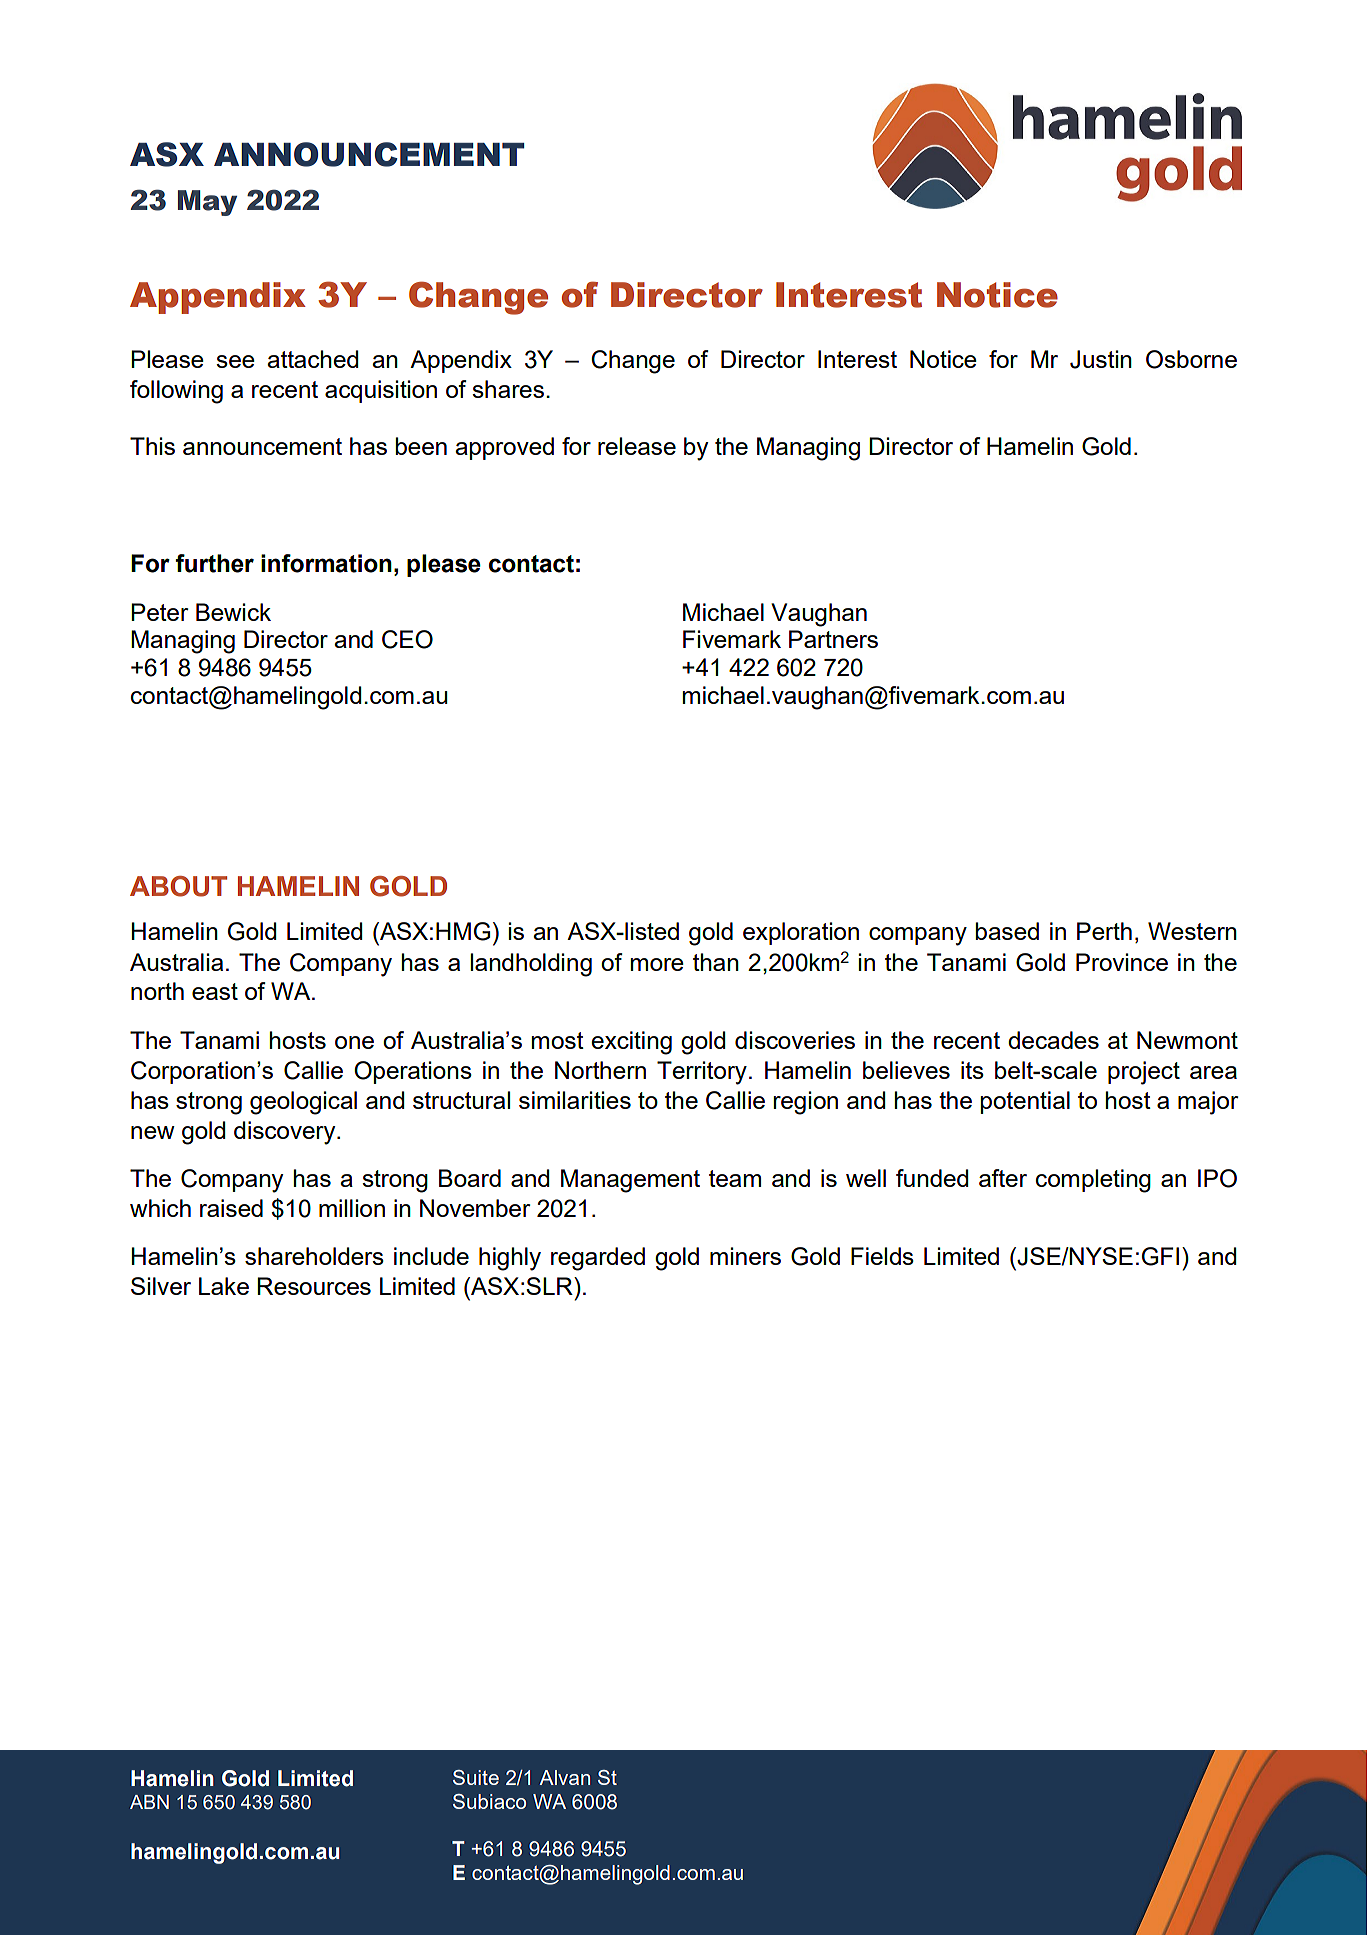 The height and width of the screenshot is (1935, 1368). Describe the element at coordinates (314, 1256) in the screenshot. I see `shareholders` at that location.
